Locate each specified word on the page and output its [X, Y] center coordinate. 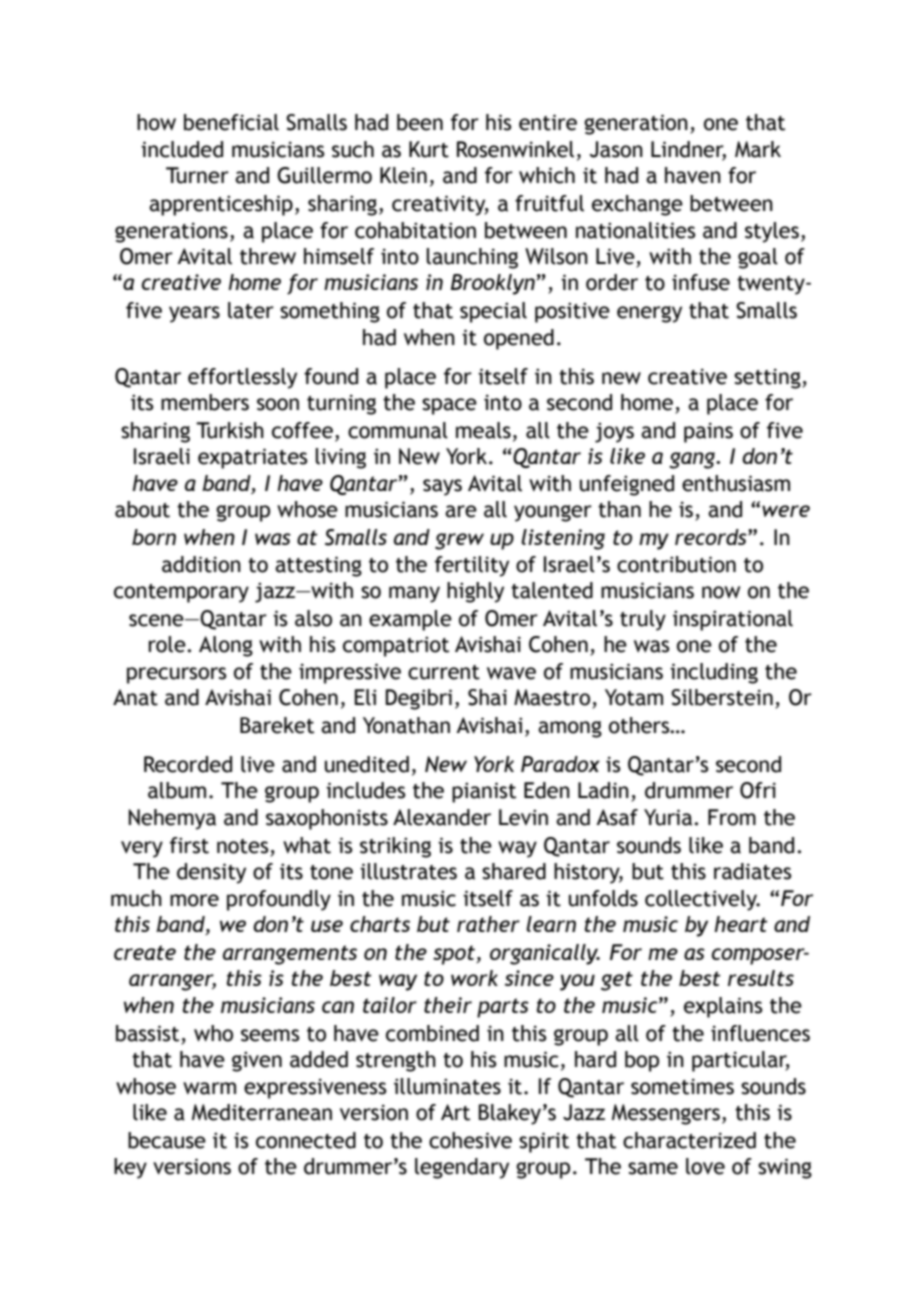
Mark [758, 149]
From [732, 817]
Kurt [429, 149]
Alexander [442, 817]
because [167, 1140]
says [442, 487]
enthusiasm [736, 483]
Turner [197, 175]
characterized [689, 1140]
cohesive [470, 1140]
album [177, 790]
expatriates [252, 458]
